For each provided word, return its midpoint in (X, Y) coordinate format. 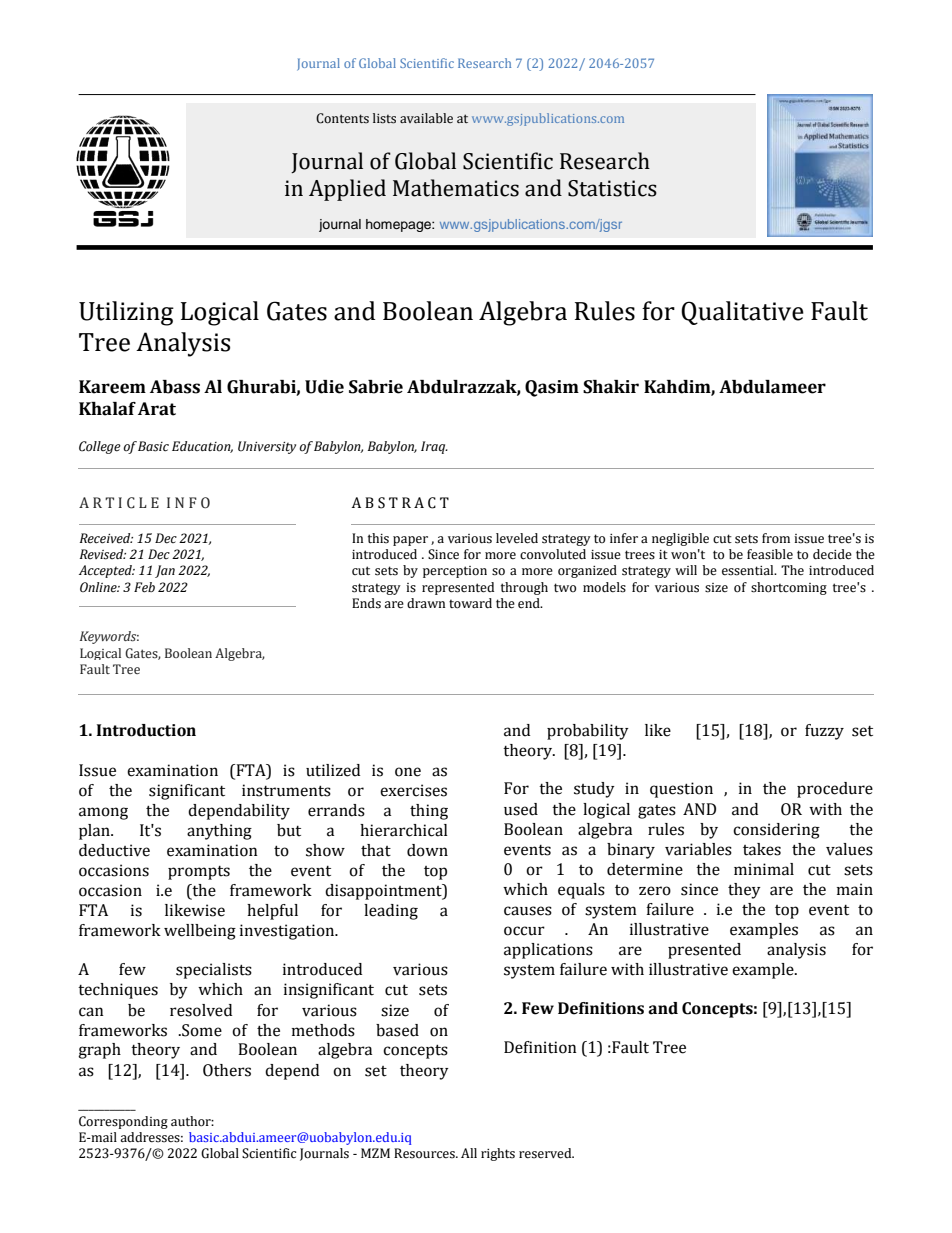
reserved (546, 1153)
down (427, 850)
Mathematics (456, 188)
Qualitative (742, 313)
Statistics (612, 188)
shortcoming (789, 588)
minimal (764, 869)
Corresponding (123, 1122)
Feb (144, 587)
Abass (175, 387)
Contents (342, 118)
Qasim (552, 388)
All (469, 1153)
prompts (199, 873)
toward (470, 603)
